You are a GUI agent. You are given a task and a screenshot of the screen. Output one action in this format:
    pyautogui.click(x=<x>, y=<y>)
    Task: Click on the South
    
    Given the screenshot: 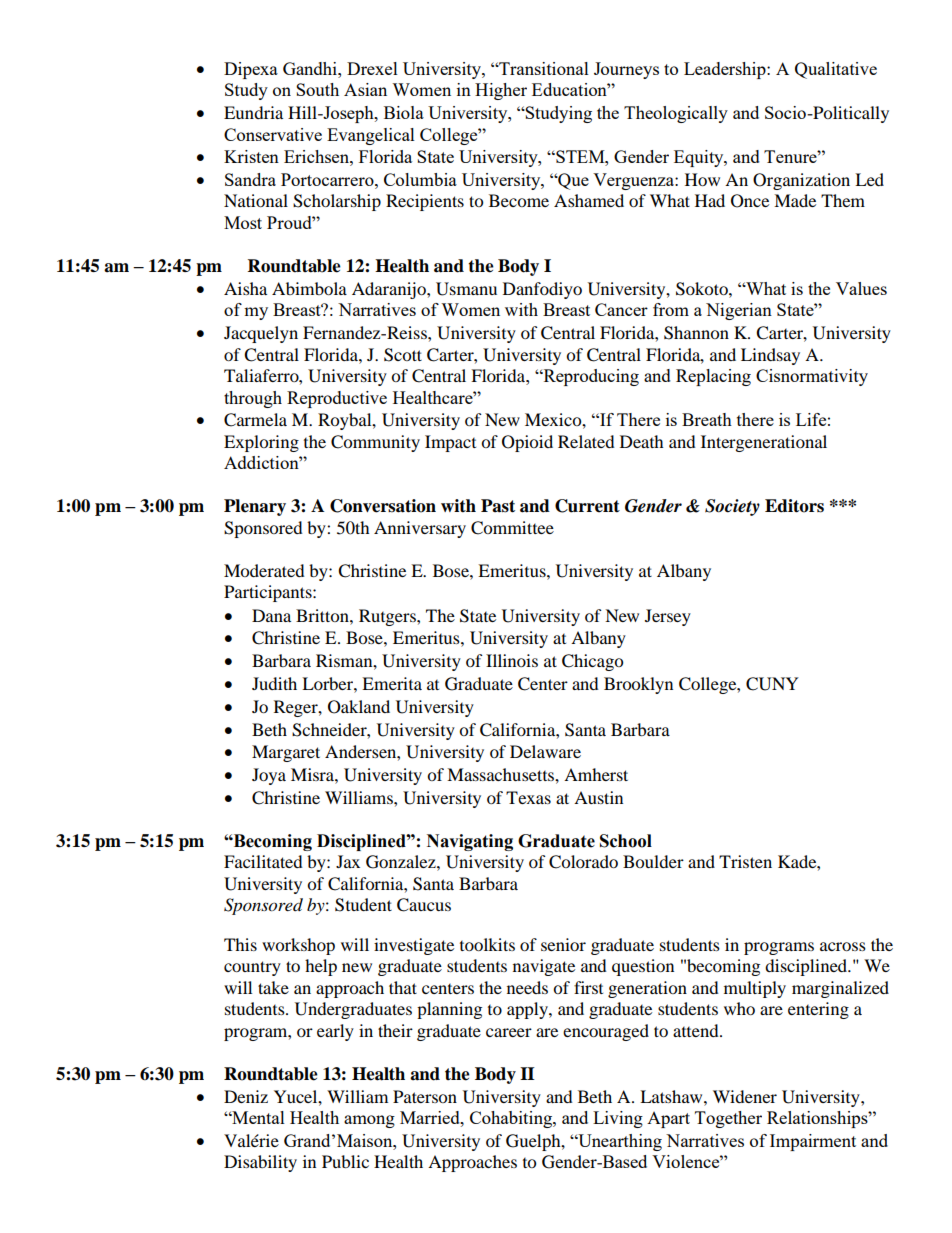 What is the action you would take?
    pyautogui.click(x=317, y=89)
